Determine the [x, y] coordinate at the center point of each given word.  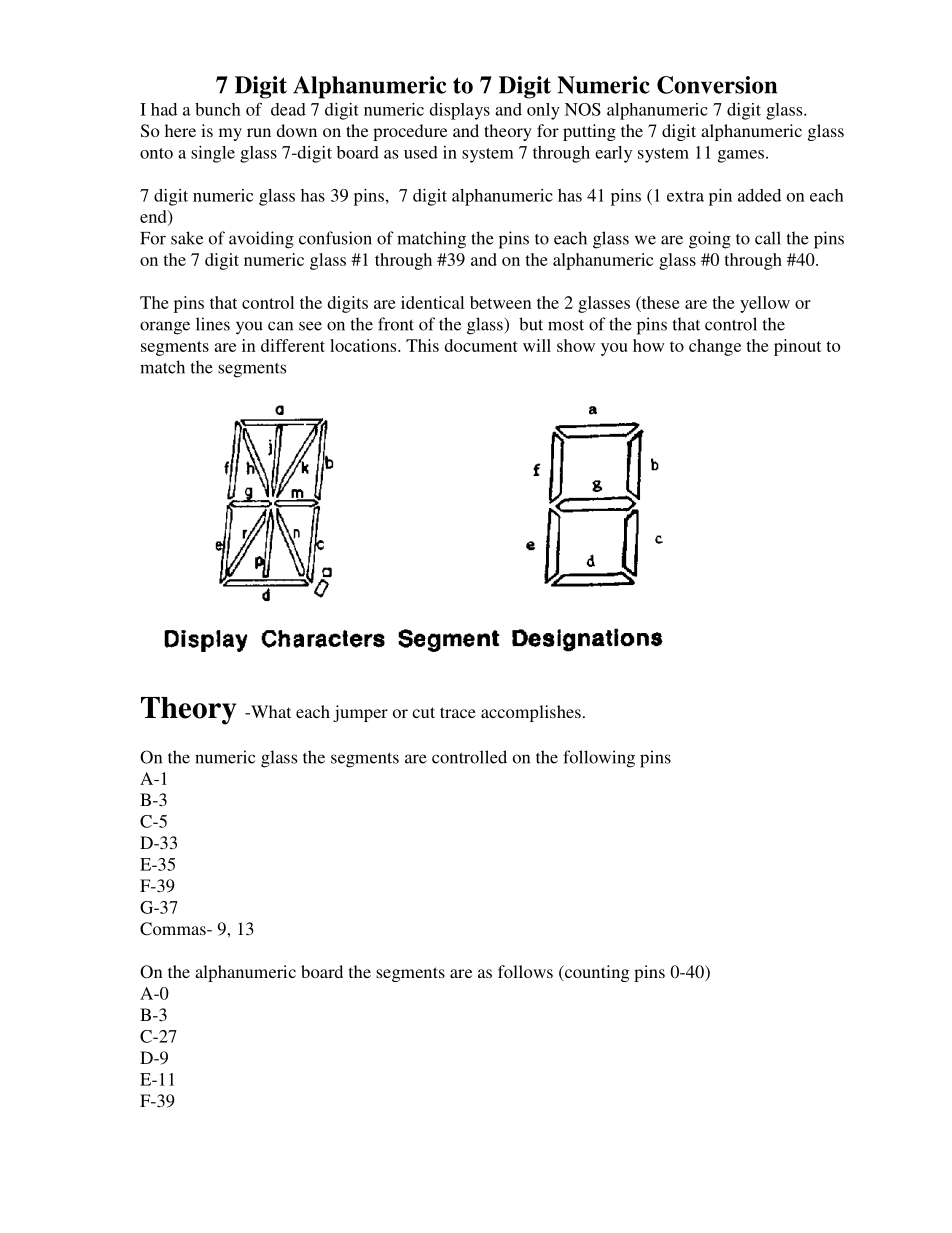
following [599, 759]
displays [459, 111]
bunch [218, 109]
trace [458, 712]
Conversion [717, 85]
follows [525, 971]
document [481, 345]
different [293, 345]
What [270, 711]
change [715, 347]
